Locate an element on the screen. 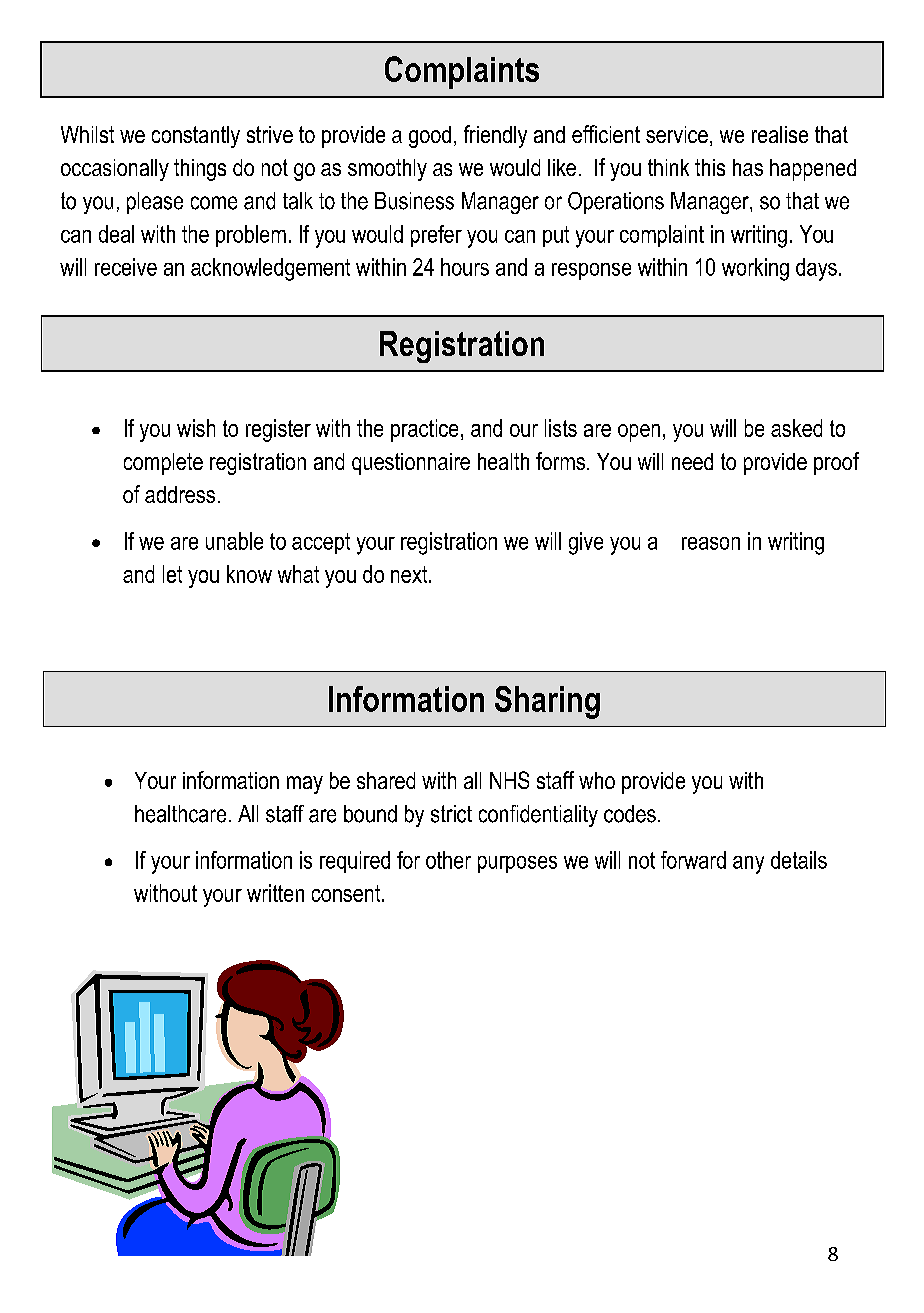 The width and height of the screenshot is (924, 1313). what is located at coordinates (298, 574).
